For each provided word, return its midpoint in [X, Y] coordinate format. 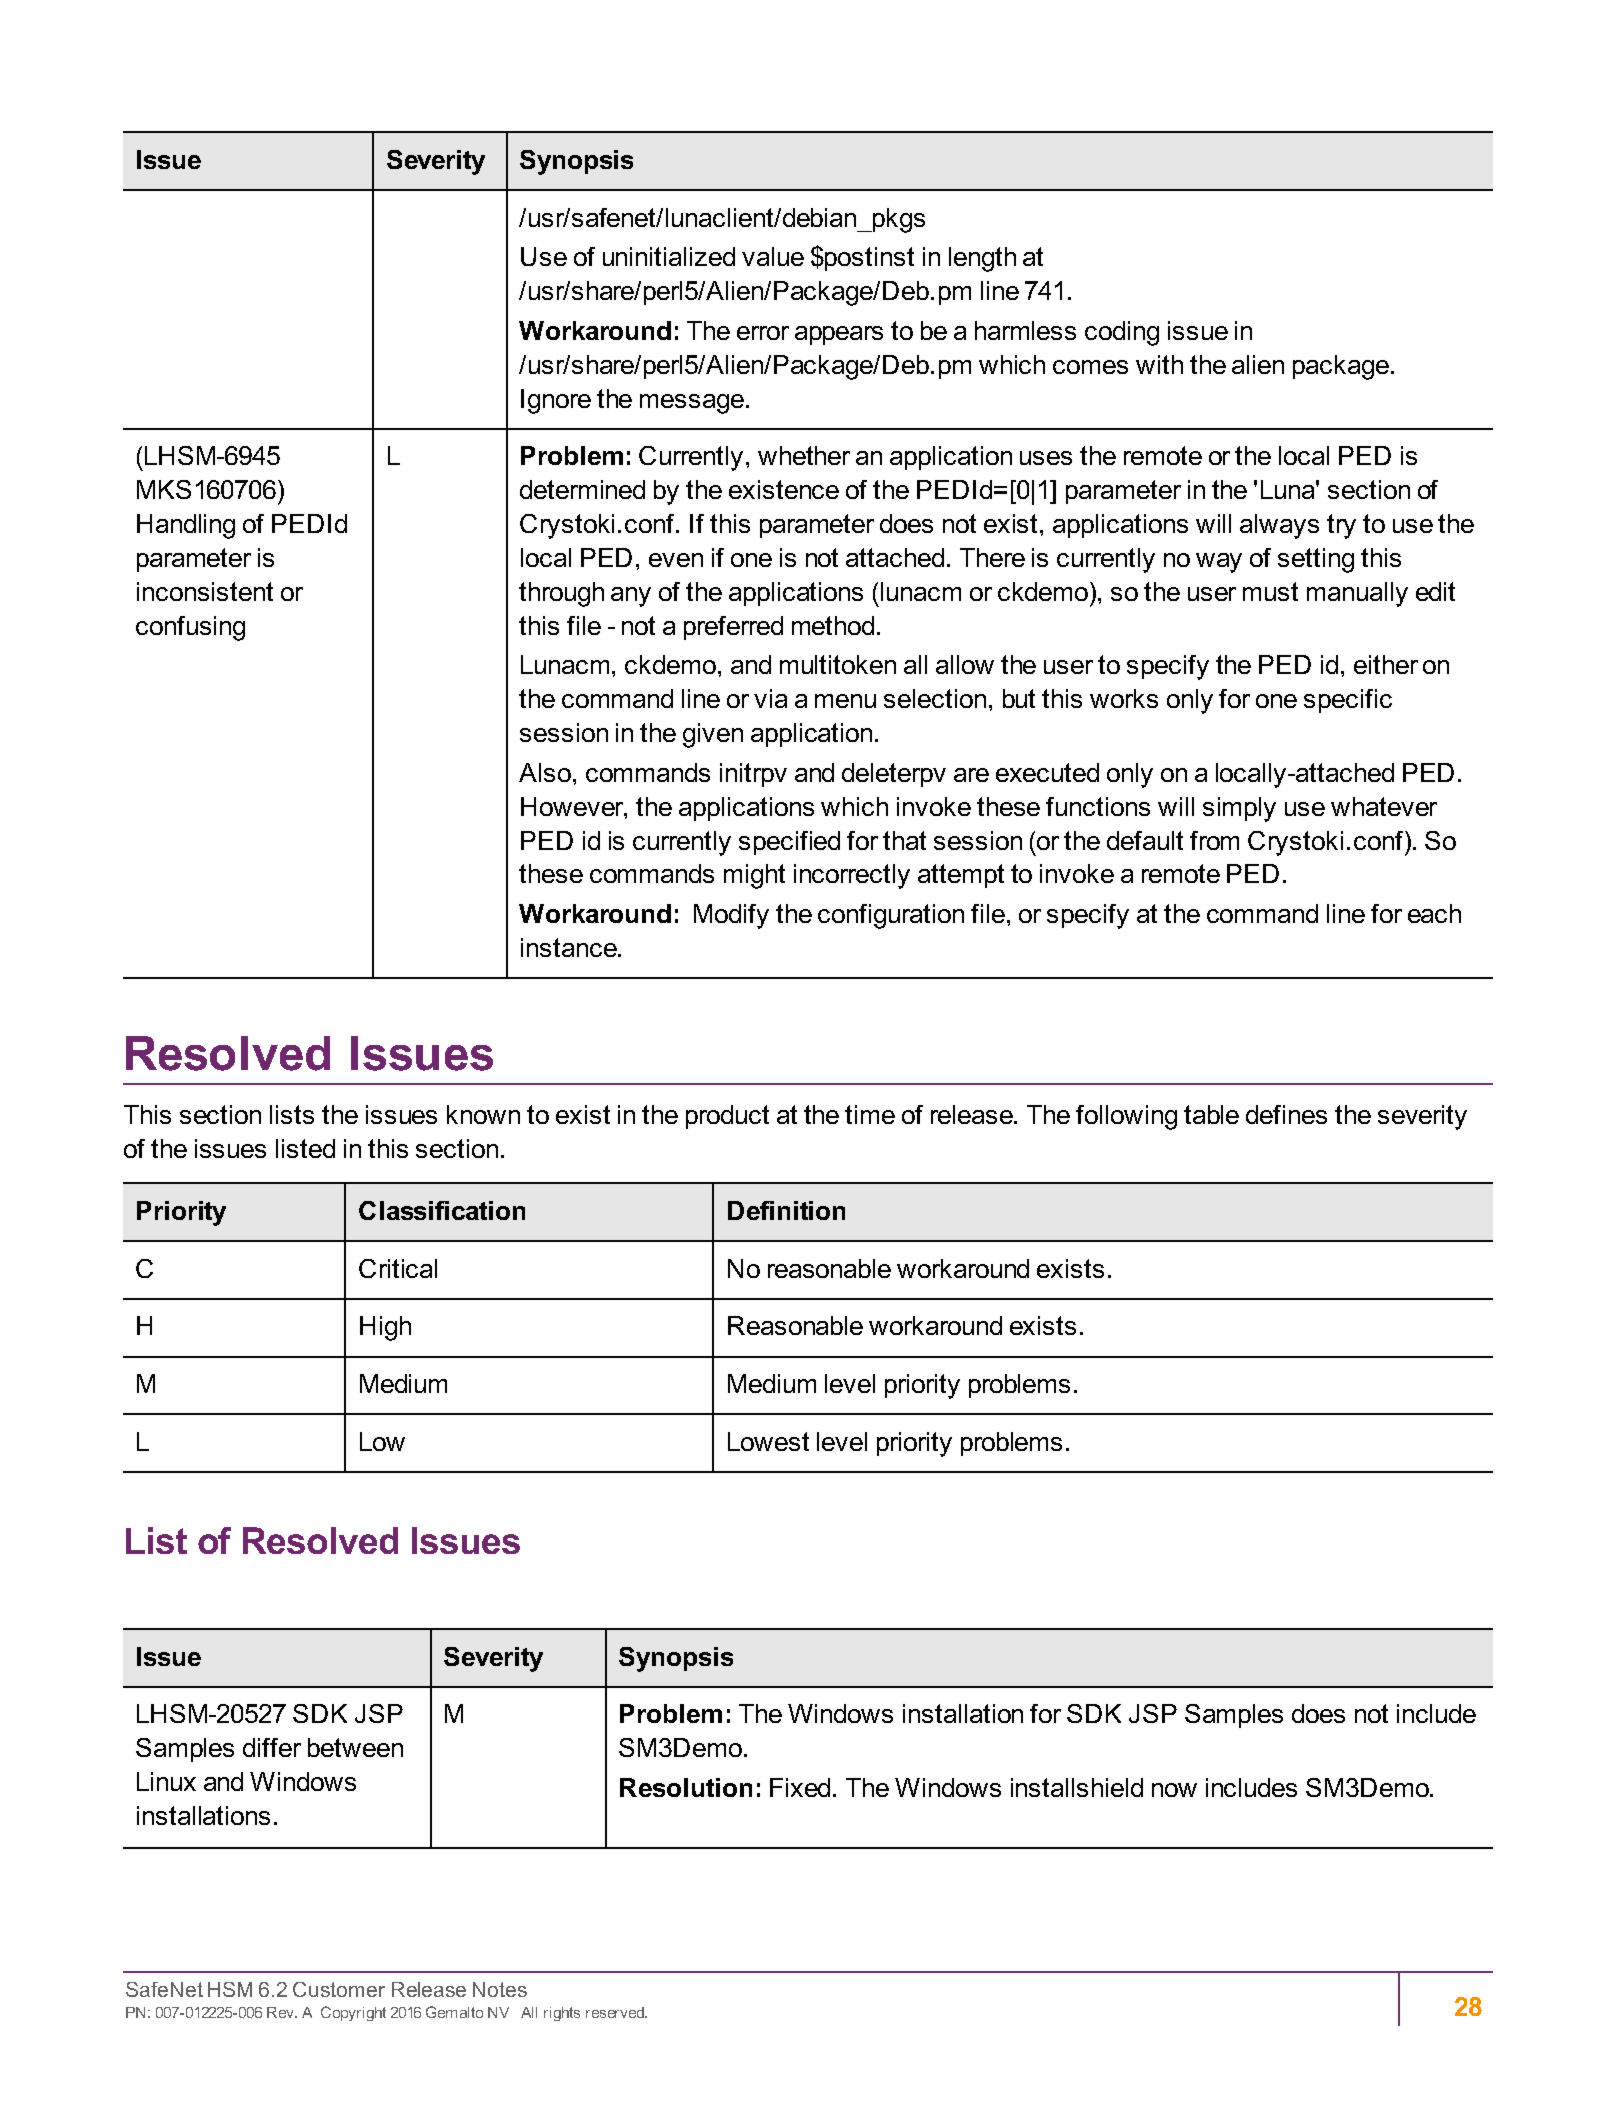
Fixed [800, 1787]
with [1159, 364]
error [763, 333]
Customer [339, 1989]
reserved [616, 2012]
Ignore [556, 401]
